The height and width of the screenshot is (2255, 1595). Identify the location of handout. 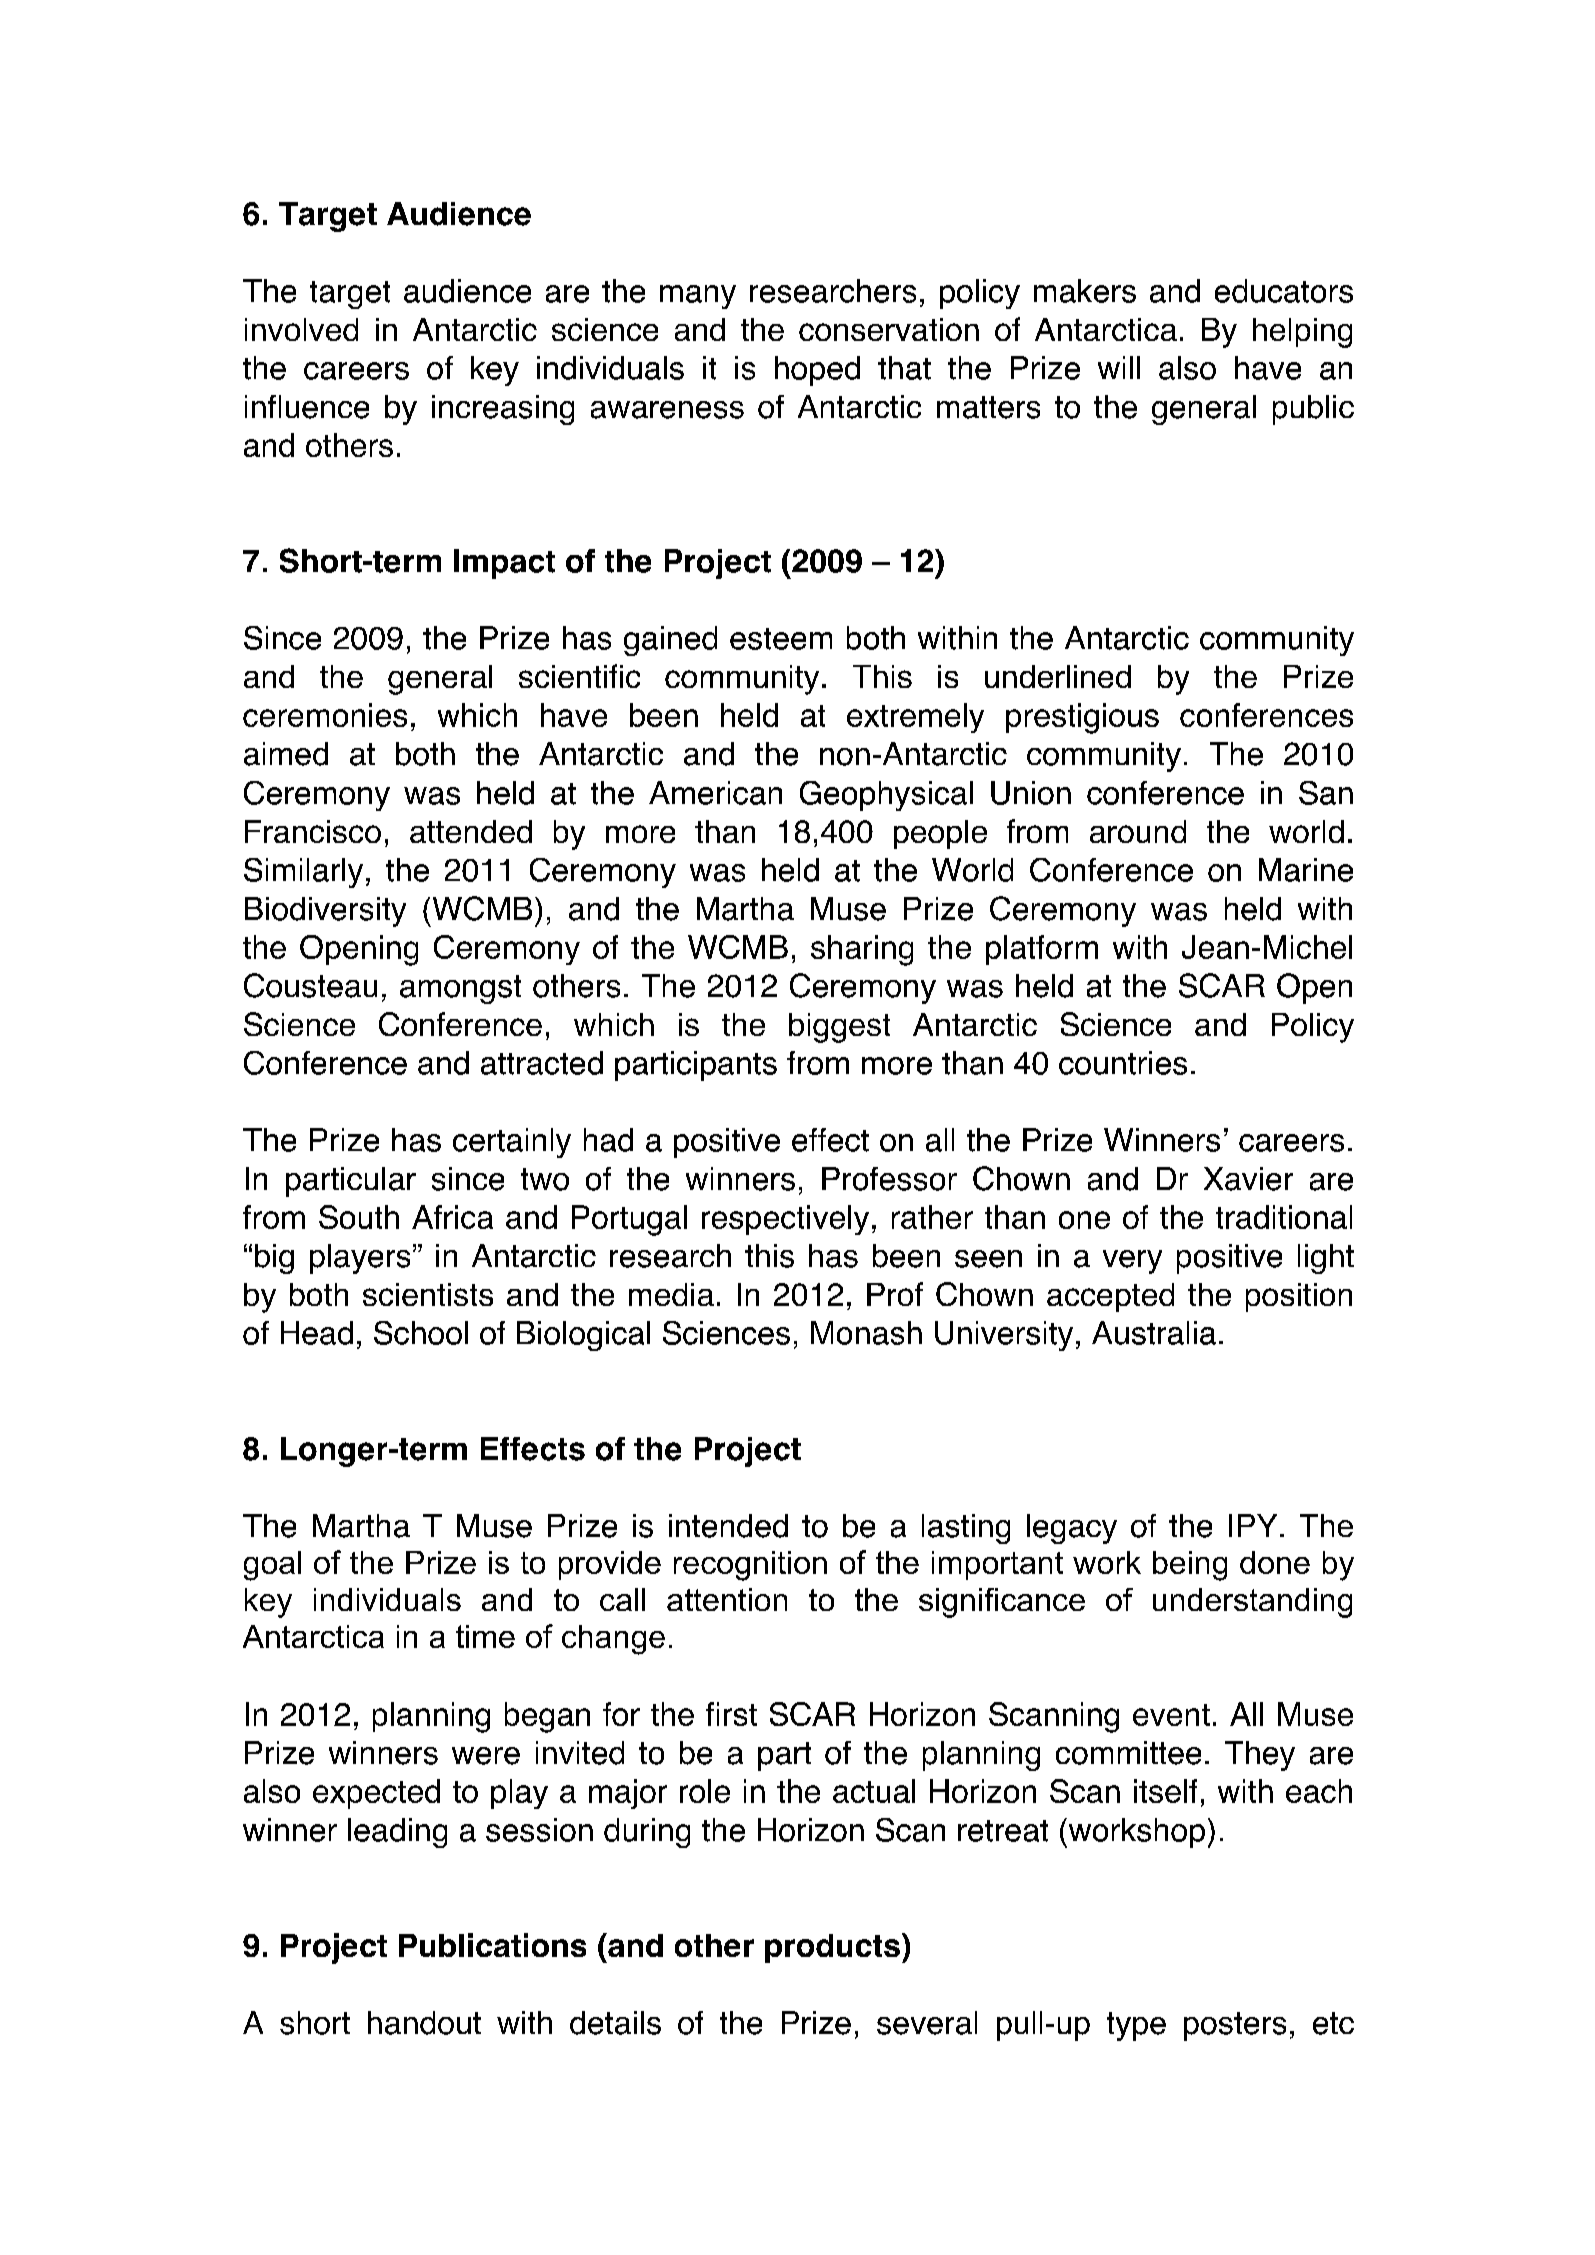
(424, 2023).
